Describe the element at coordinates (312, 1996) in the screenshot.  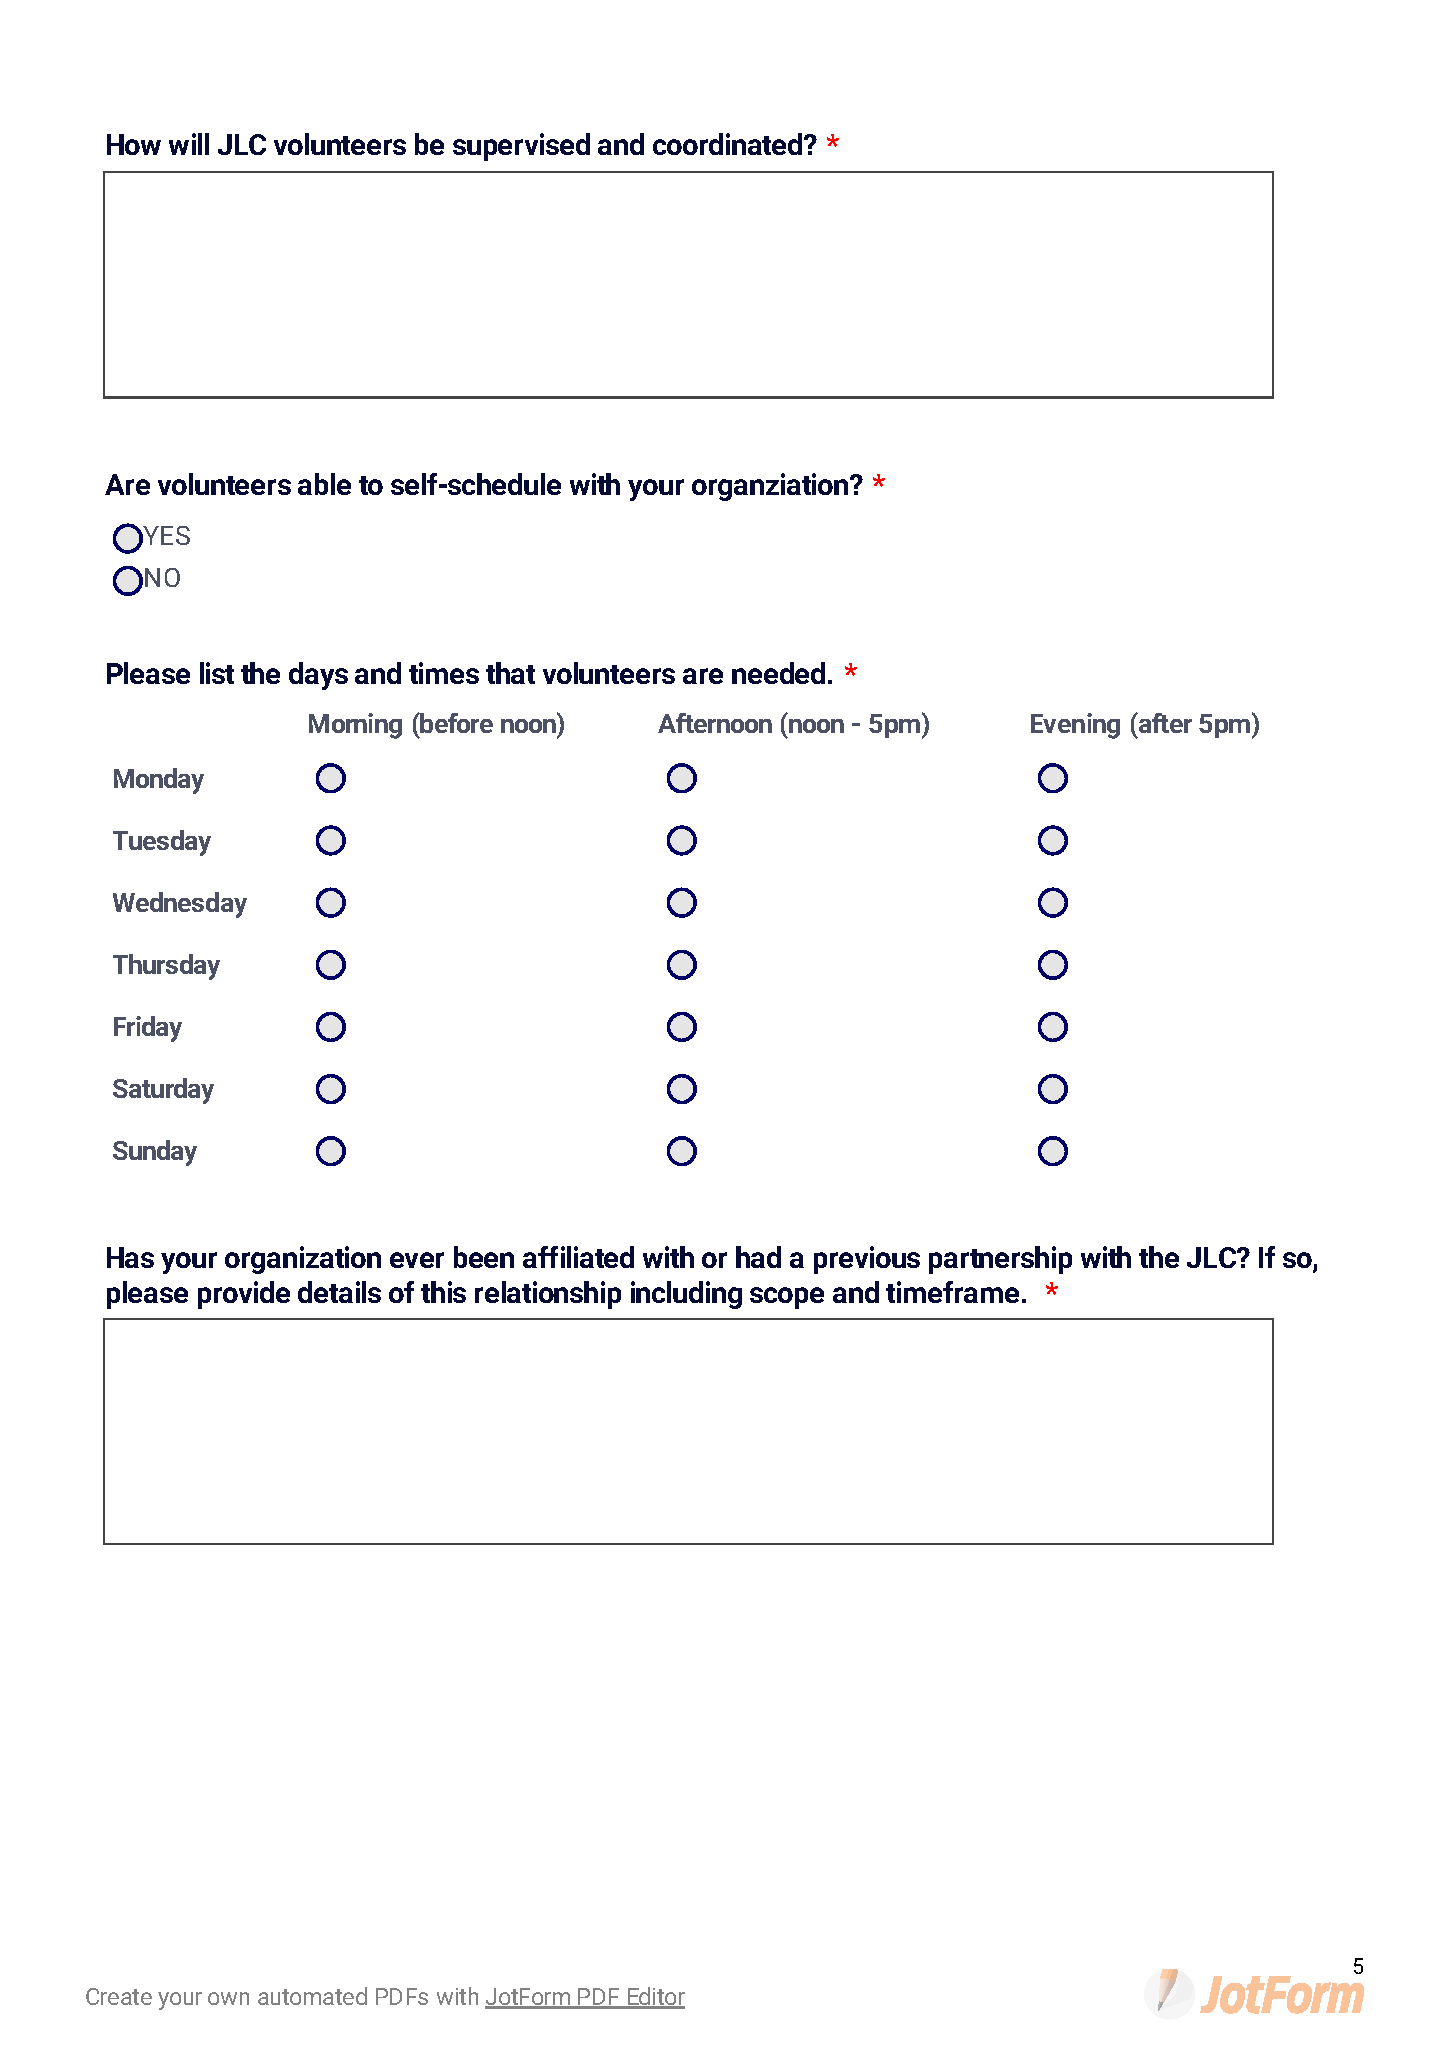
I see `automated` at that location.
